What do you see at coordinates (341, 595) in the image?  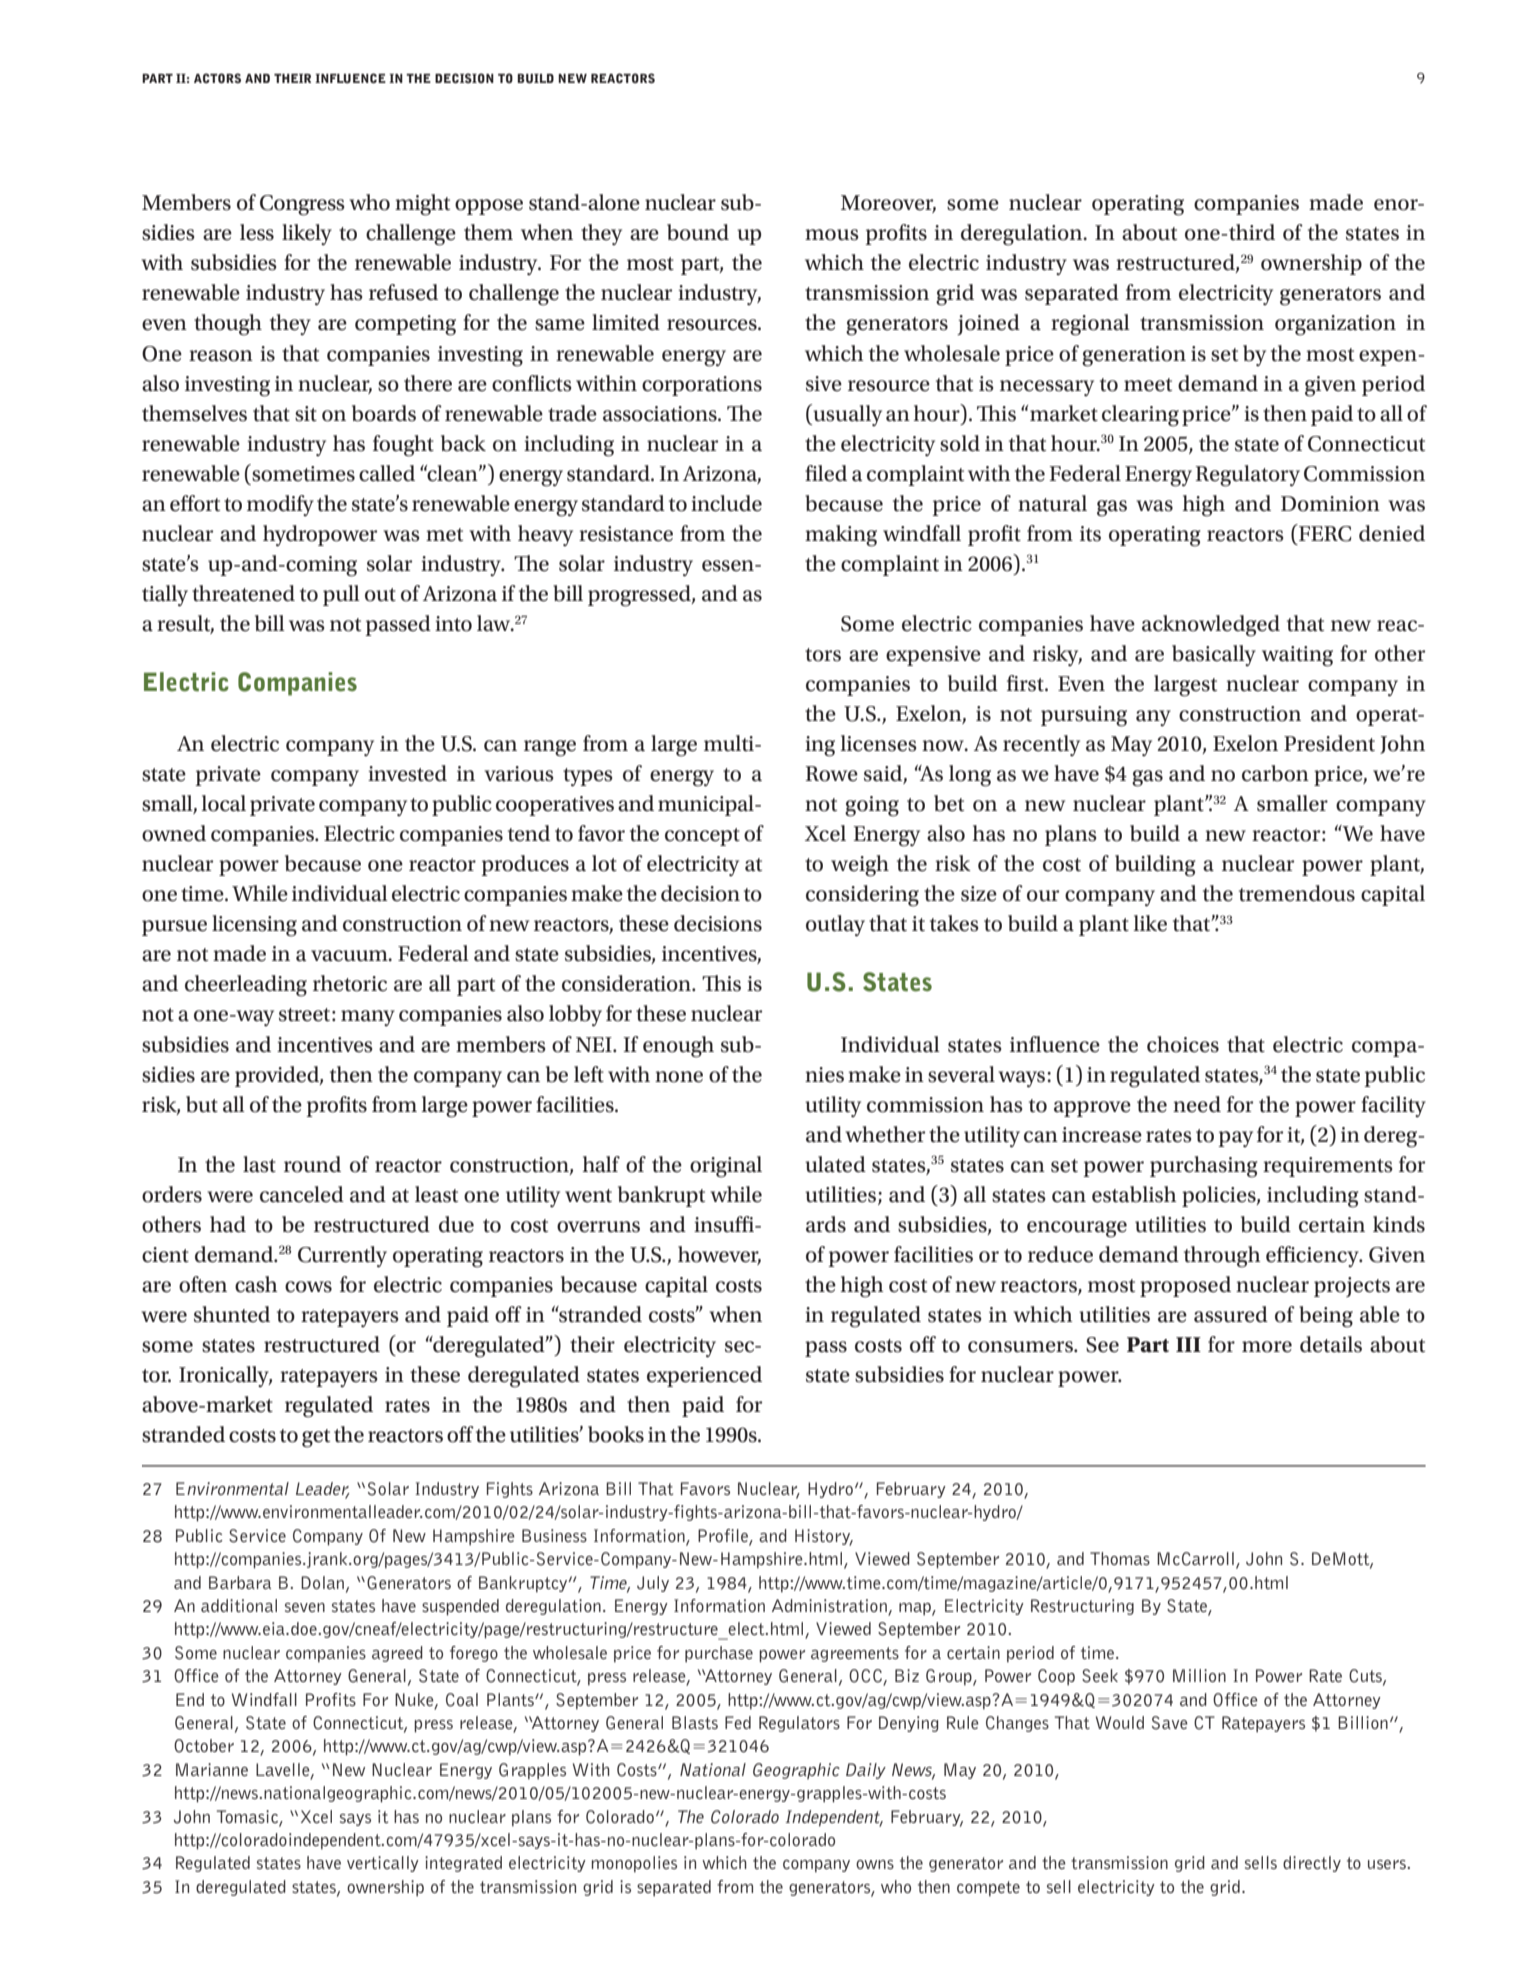 I see `pull` at bounding box center [341, 595].
